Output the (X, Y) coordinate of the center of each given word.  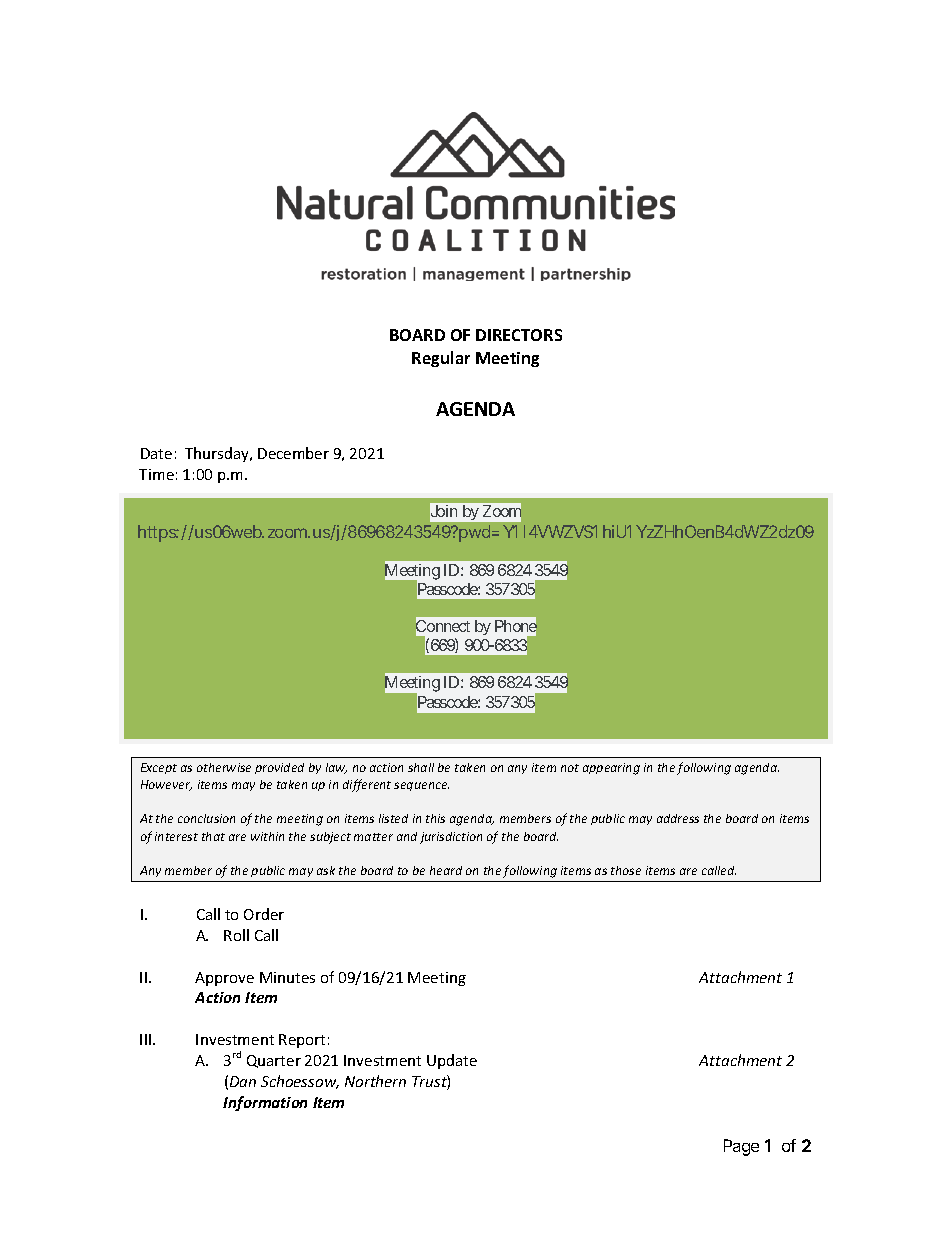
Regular (441, 359)
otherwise (224, 767)
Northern (375, 1081)
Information (265, 1103)
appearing (611, 769)
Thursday (218, 454)
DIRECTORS (519, 335)
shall (421, 767)
